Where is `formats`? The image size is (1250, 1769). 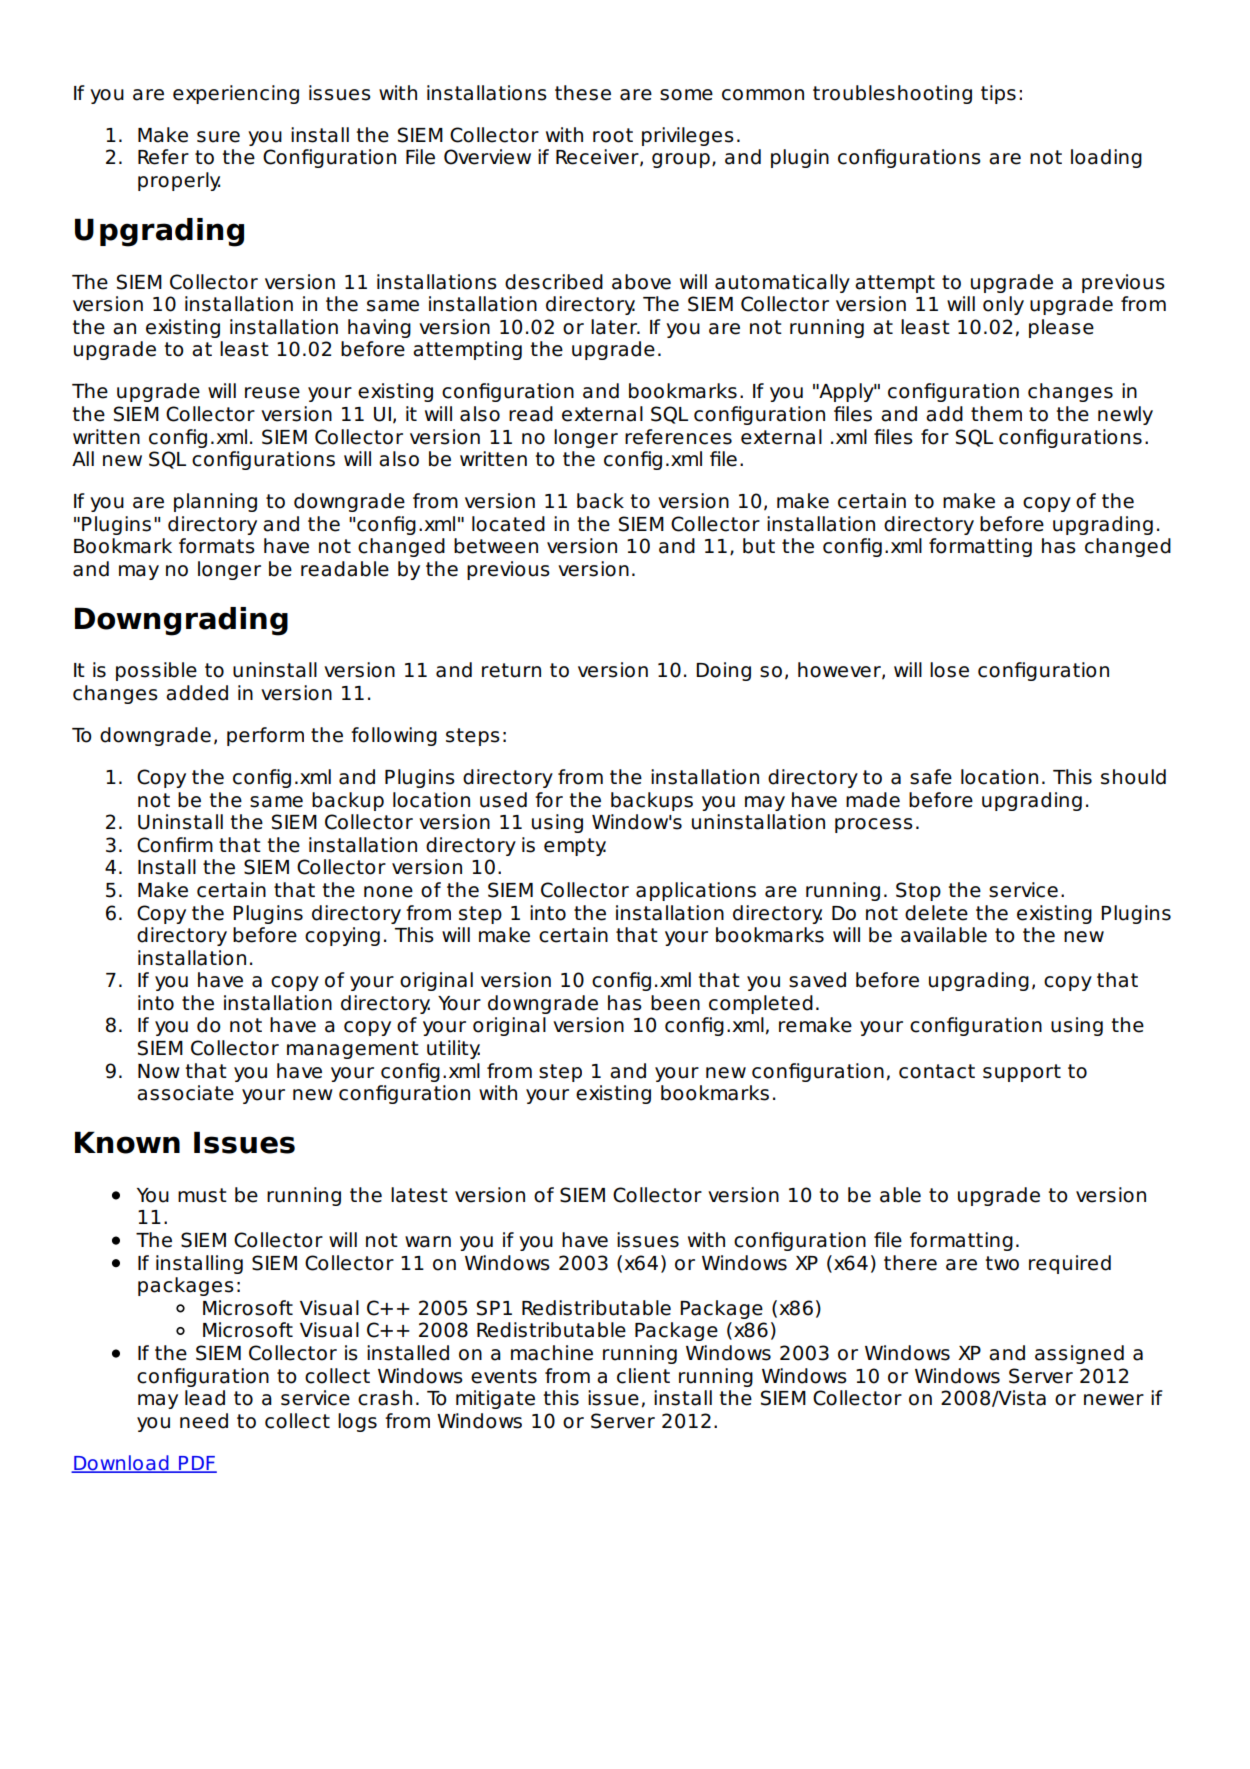
formats is located at coordinates (217, 546).
